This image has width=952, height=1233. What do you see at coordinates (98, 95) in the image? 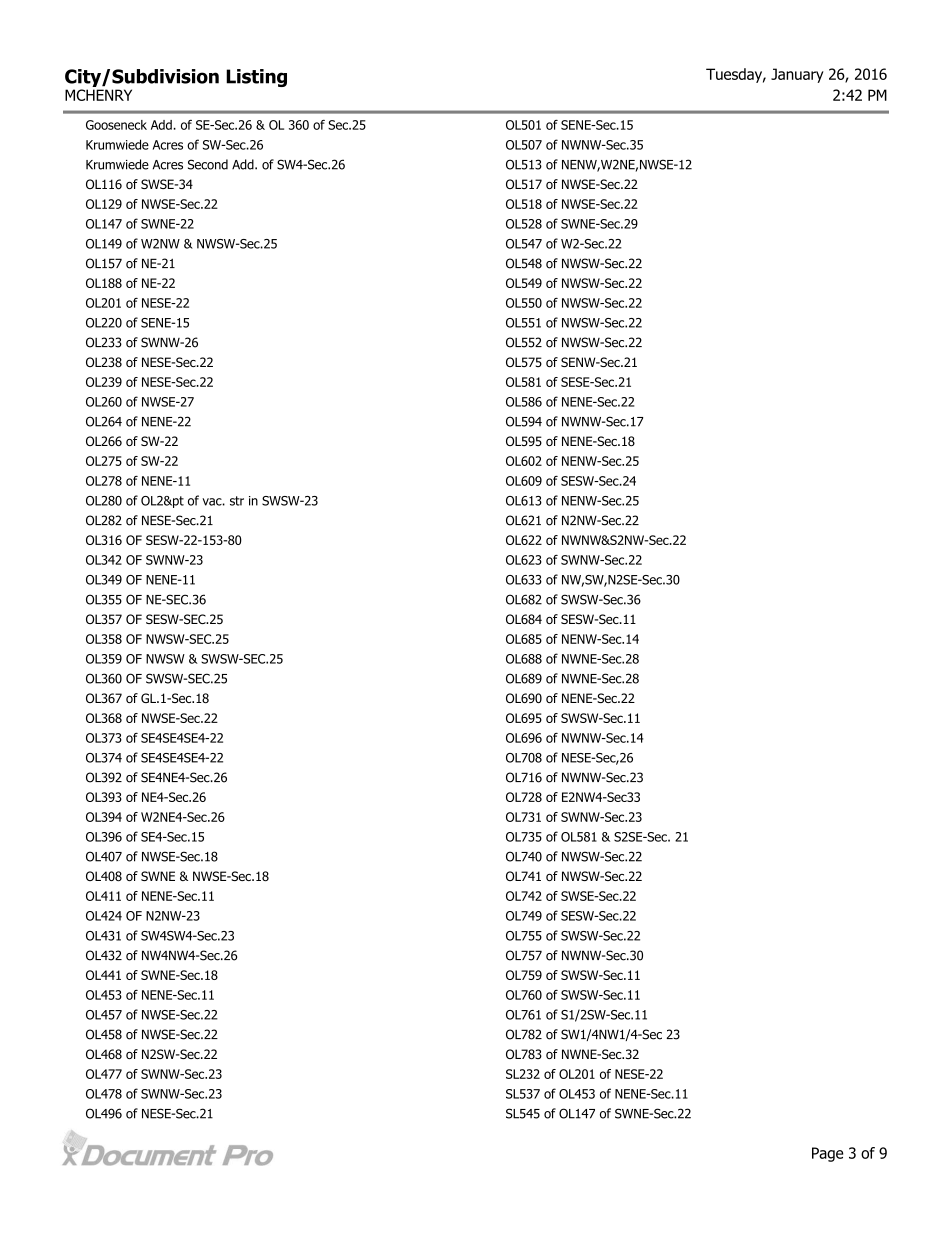
I see `MCHENRY` at bounding box center [98, 95].
